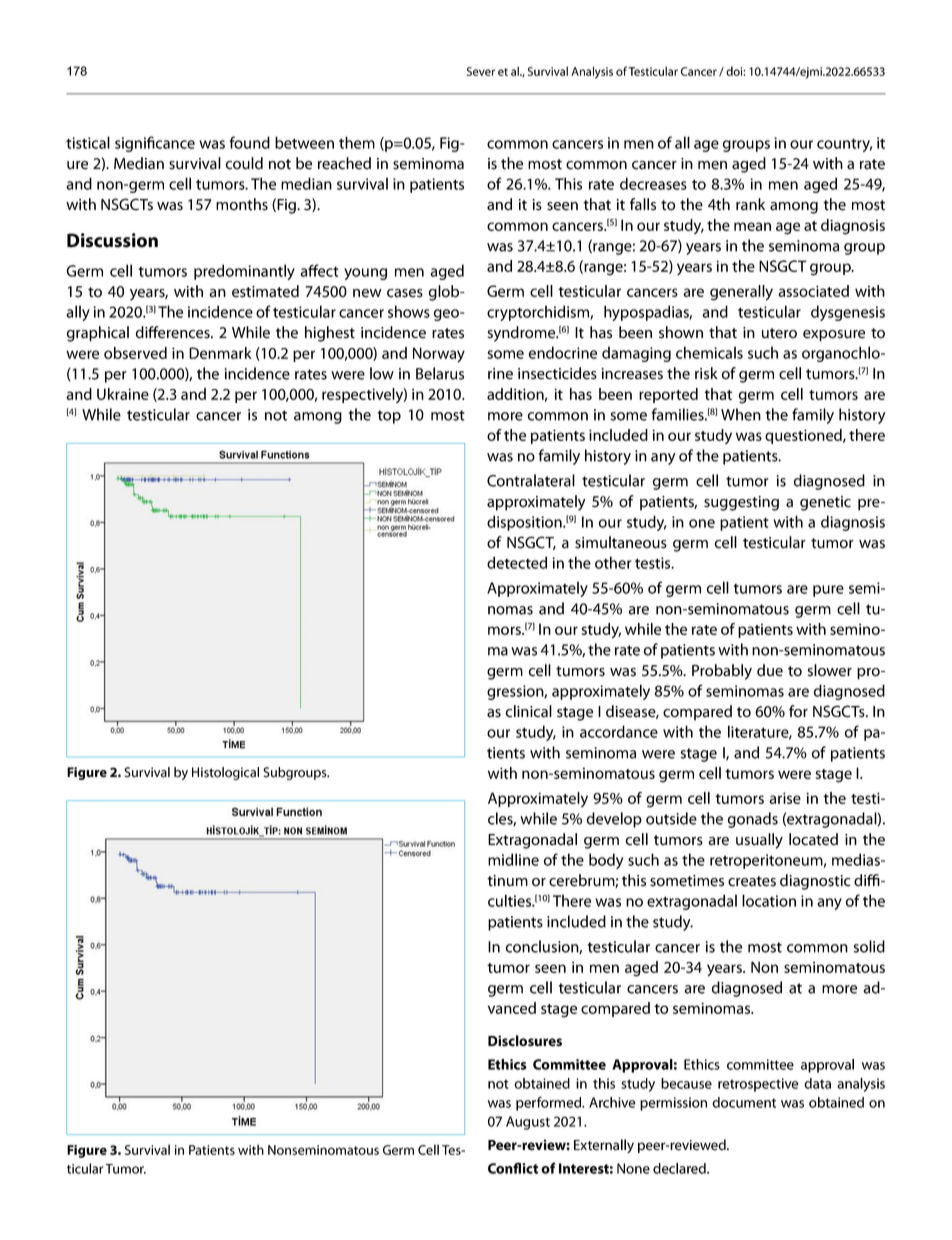 This image has width=952, height=1240. Describe the element at coordinates (513, 1168) in the image. I see `Conflict` at that location.
